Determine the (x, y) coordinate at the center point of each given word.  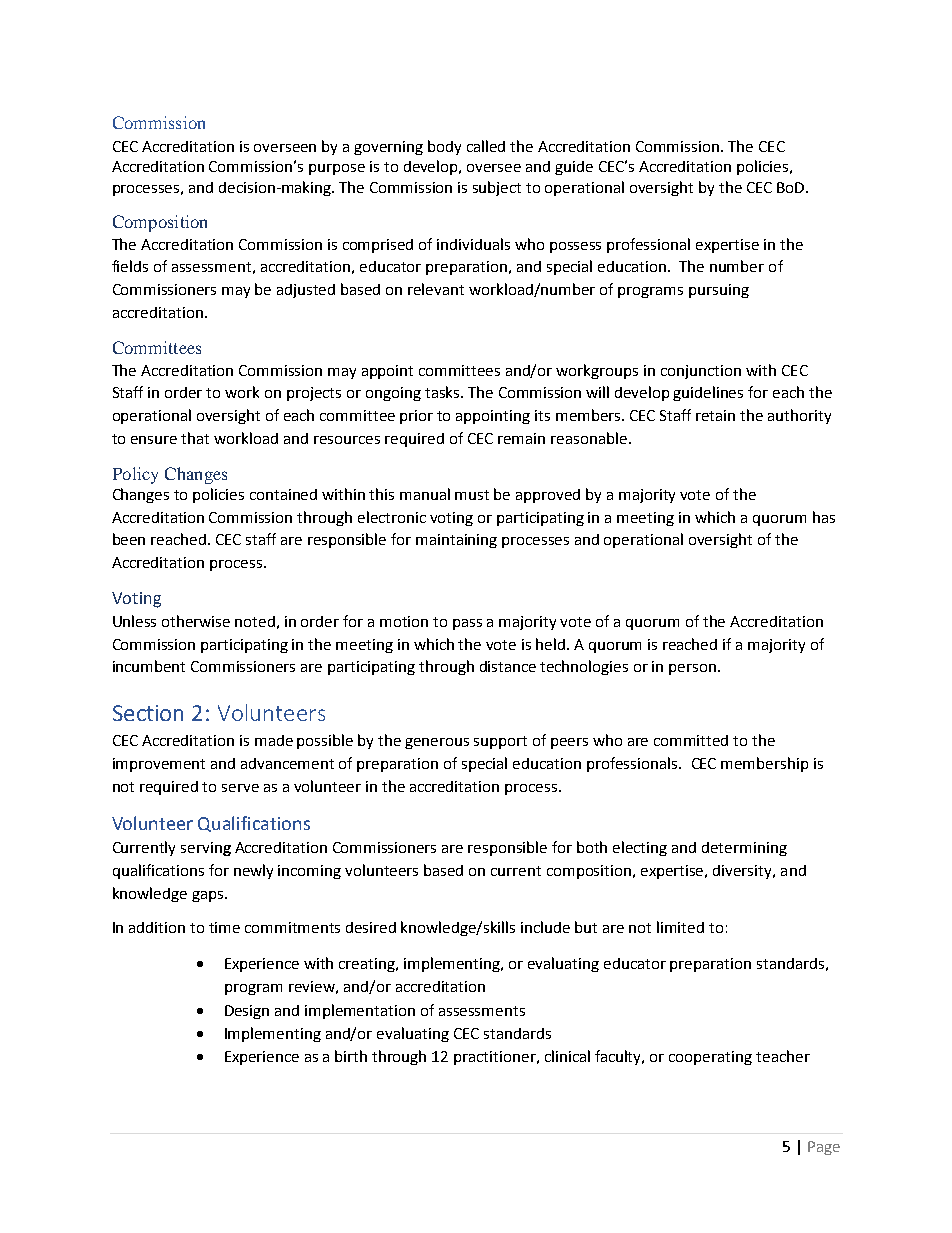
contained (283, 494)
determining (744, 849)
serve (240, 788)
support (500, 742)
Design (247, 1012)
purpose (337, 169)
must (472, 495)
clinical (567, 1056)
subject (497, 188)
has (824, 517)
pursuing (719, 291)
